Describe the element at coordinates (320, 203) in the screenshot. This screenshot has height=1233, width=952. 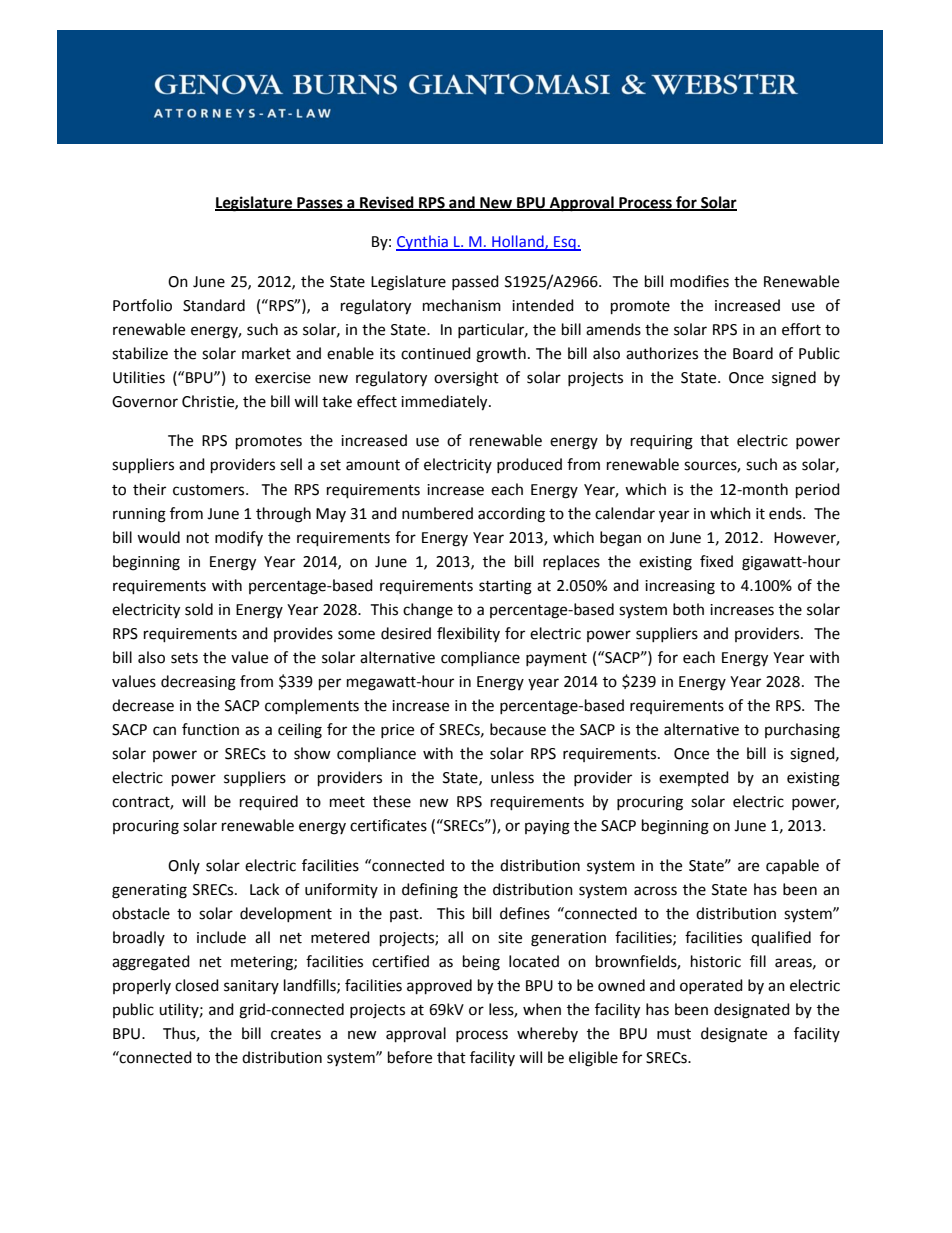
I see `Passes` at that location.
